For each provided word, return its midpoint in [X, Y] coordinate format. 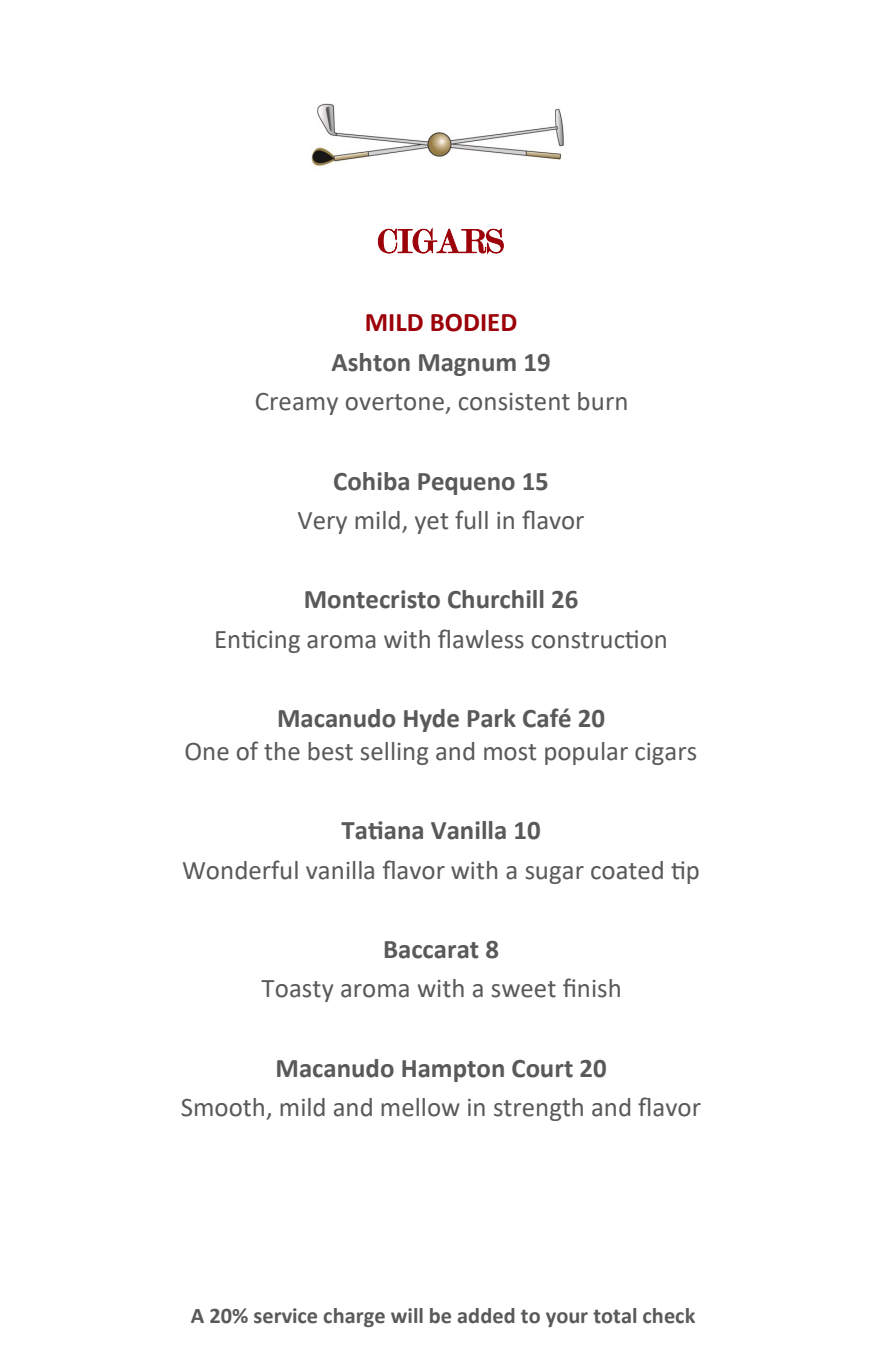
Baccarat [432, 950]
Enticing [258, 641]
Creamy [297, 404]
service [285, 1316]
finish [591, 988]
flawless [481, 639]
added [486, 1316]
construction [599, 639]
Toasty [297, 991]
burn [602, 401]
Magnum [467, 365]
